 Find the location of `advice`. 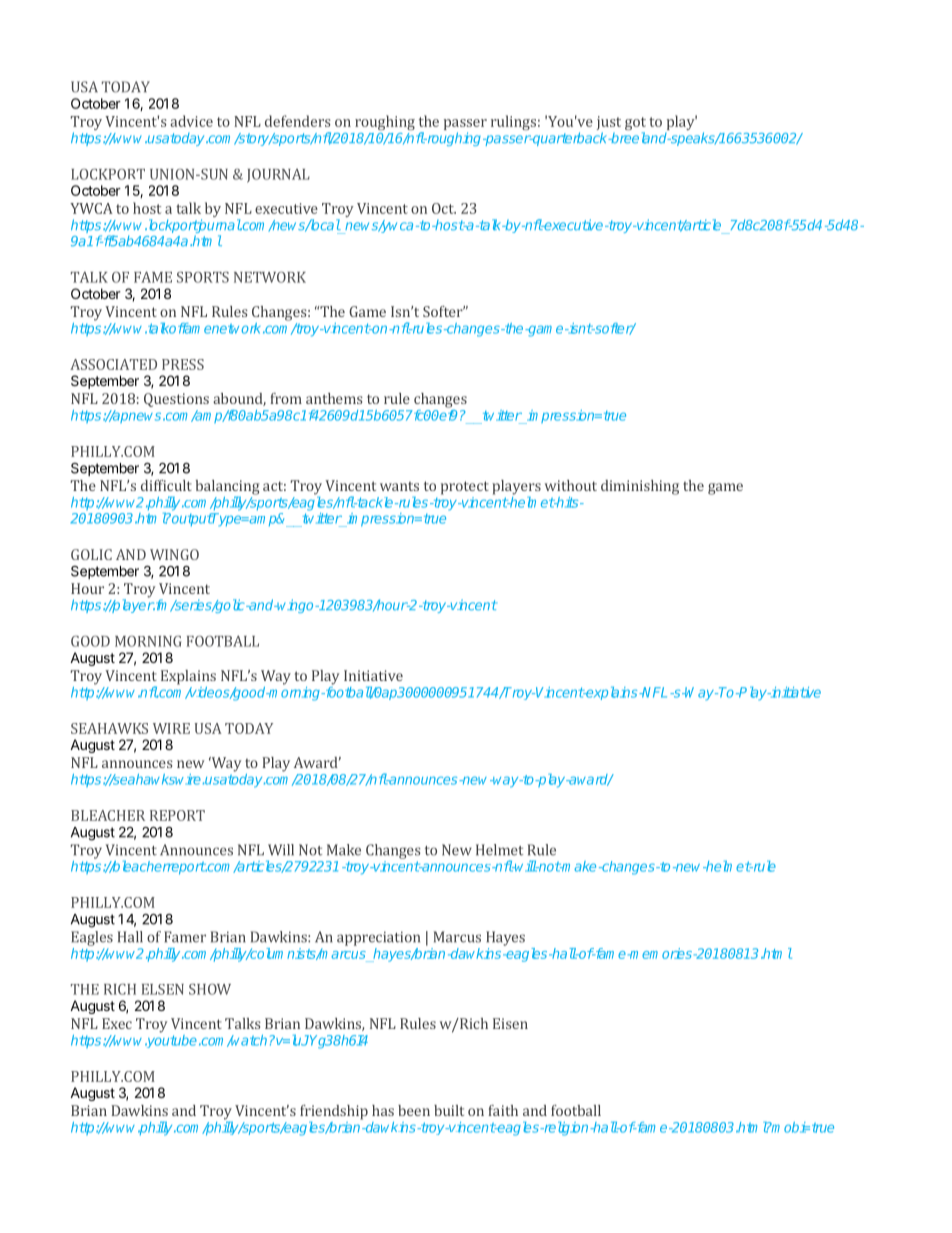

advice is located at coordinates (191, 121).
